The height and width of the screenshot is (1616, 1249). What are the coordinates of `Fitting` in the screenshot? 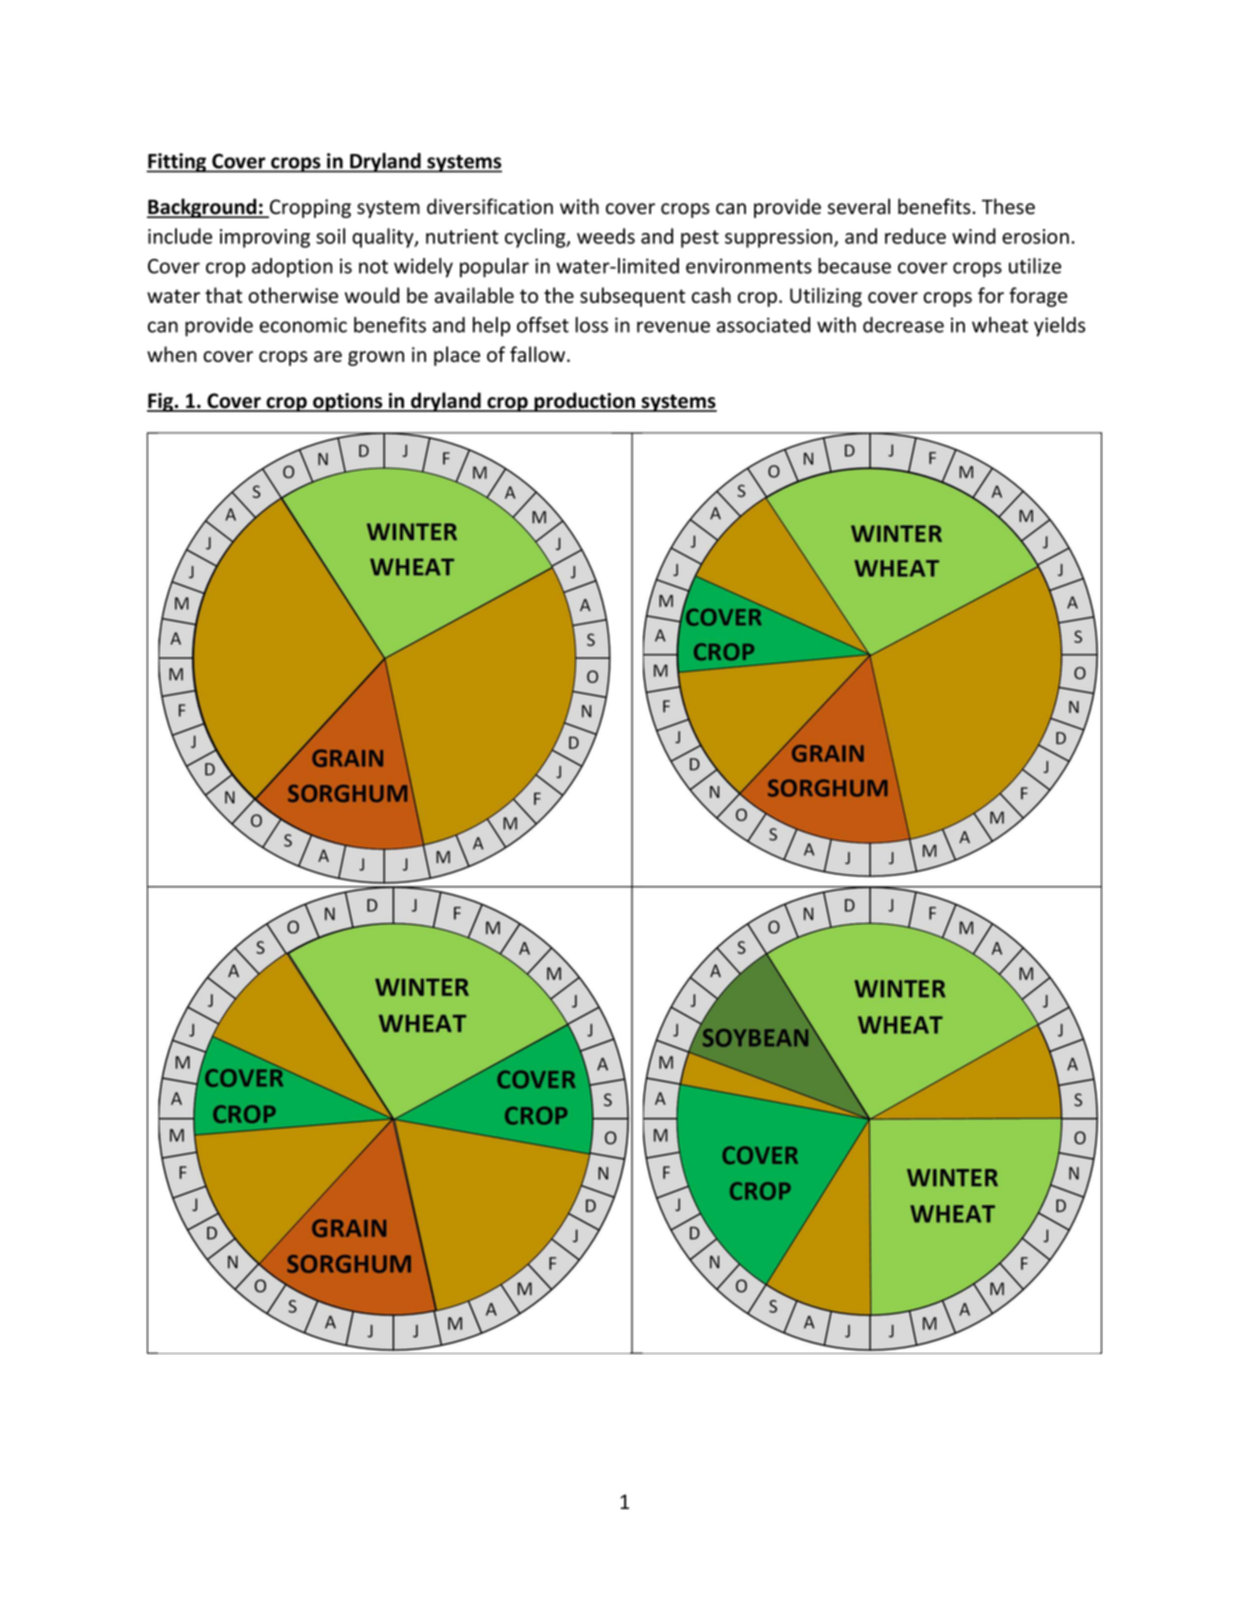 It's located at (177, 163).
